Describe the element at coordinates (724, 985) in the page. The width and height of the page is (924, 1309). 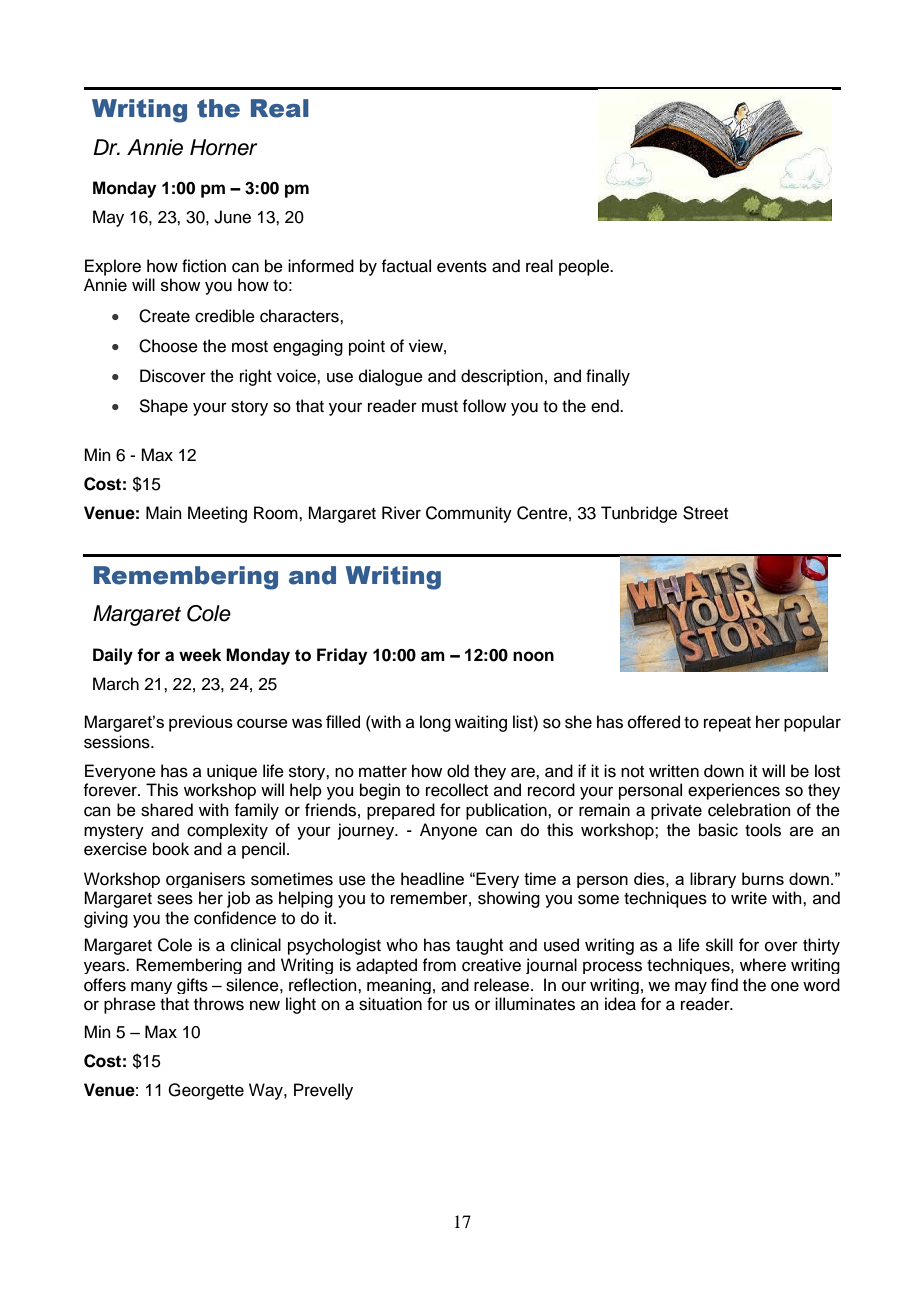
I see `find` at that location.
